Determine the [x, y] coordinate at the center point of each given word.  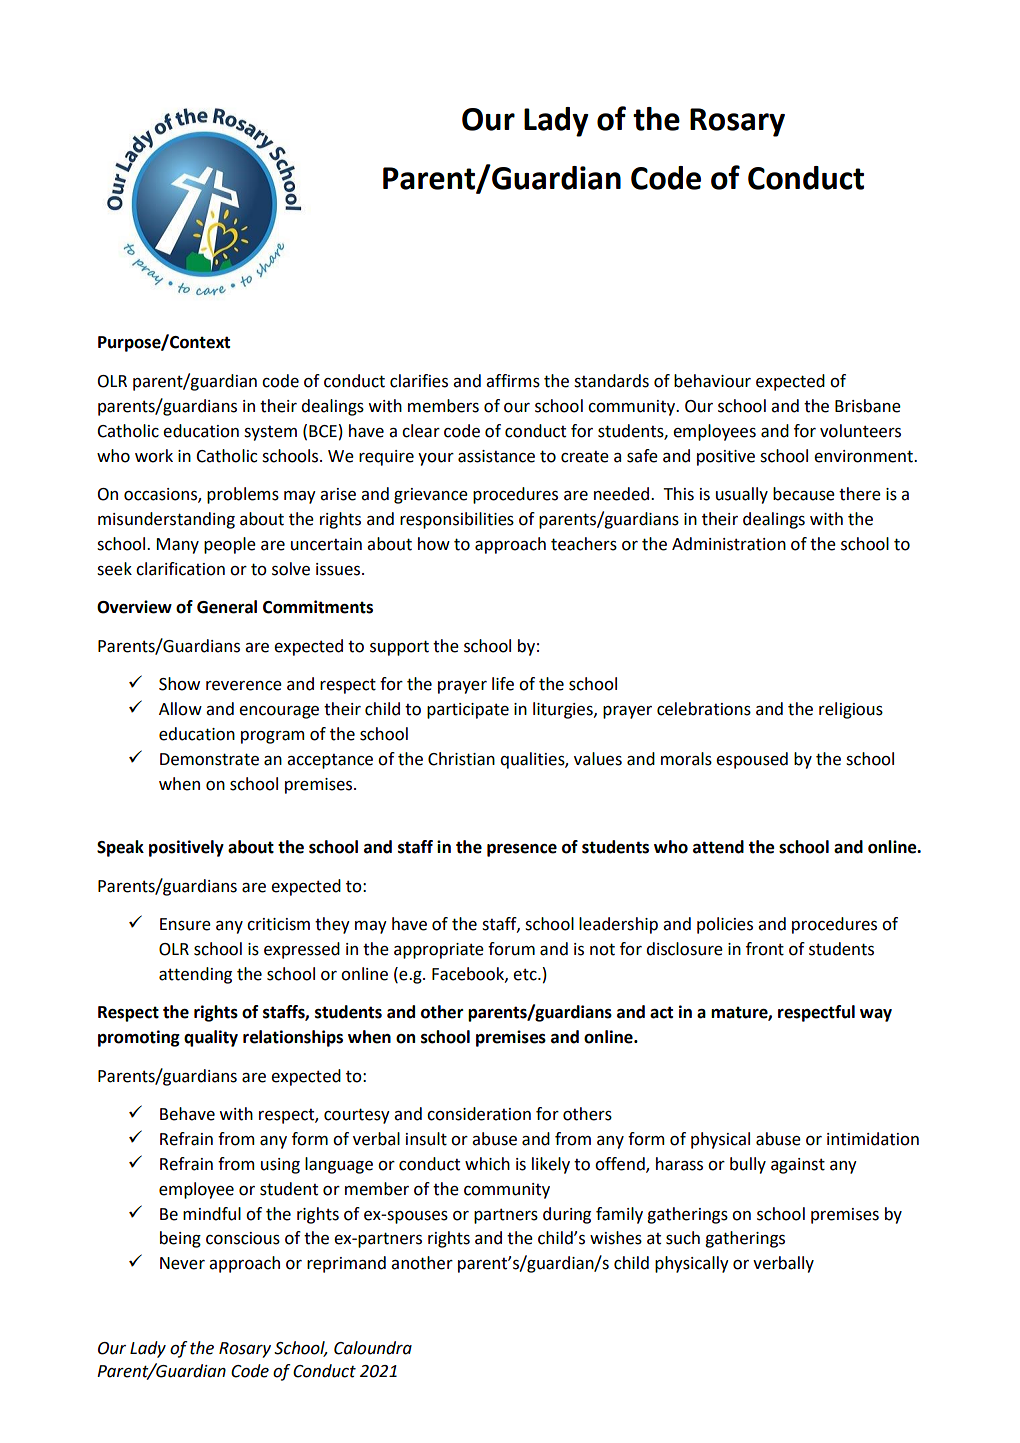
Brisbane [868, 406]
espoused [752, 760]
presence [522, 850]
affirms [513, 381]
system [270, 433]
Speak [120, 848]
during [567, 1215]
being [180, 1239]
